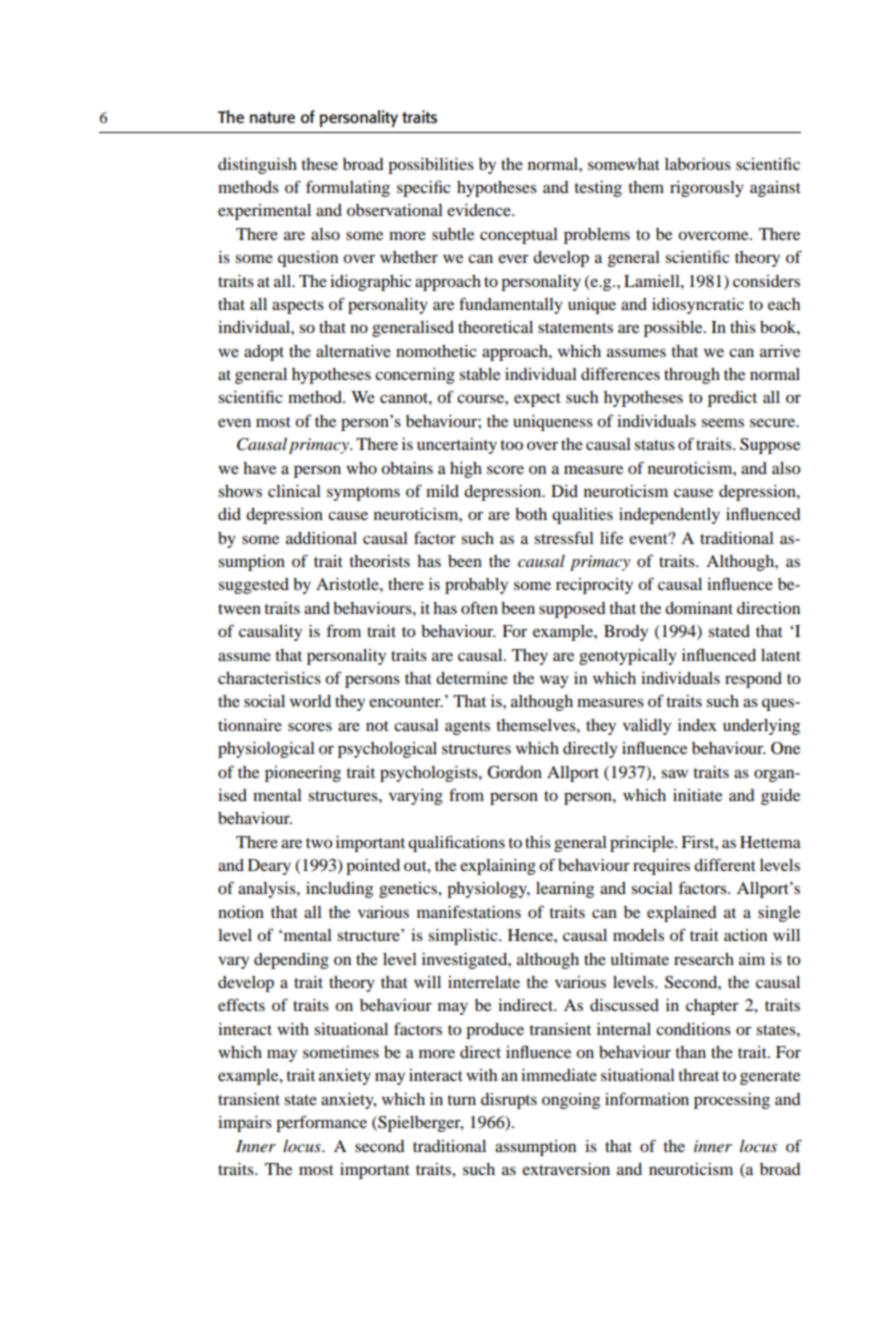  Describe the element at coordinates (253, 586) in the screenshot. I see `suggested` at that location.
